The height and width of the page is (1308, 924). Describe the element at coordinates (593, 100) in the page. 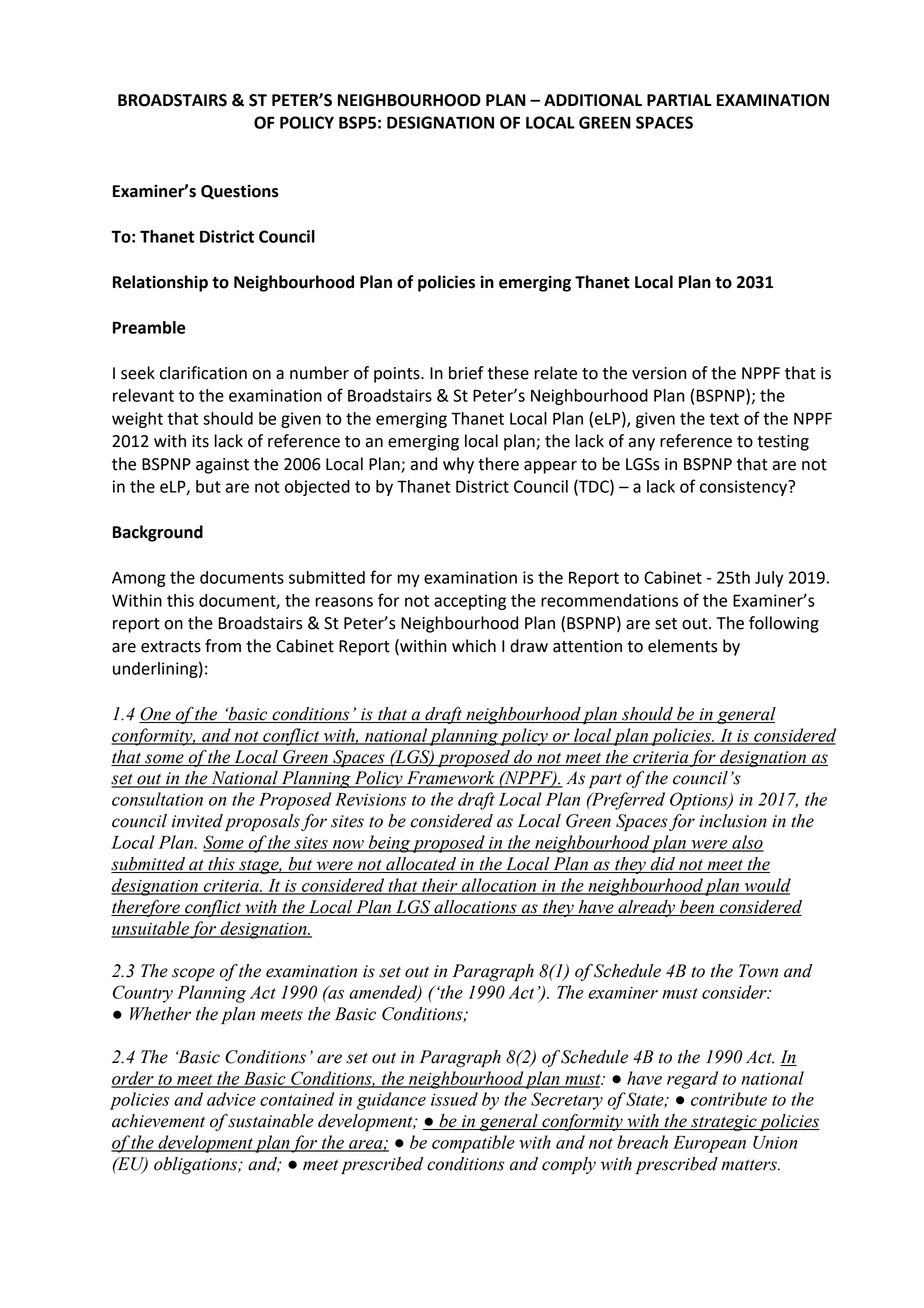

I see `ADDITIONAL` at that location.
